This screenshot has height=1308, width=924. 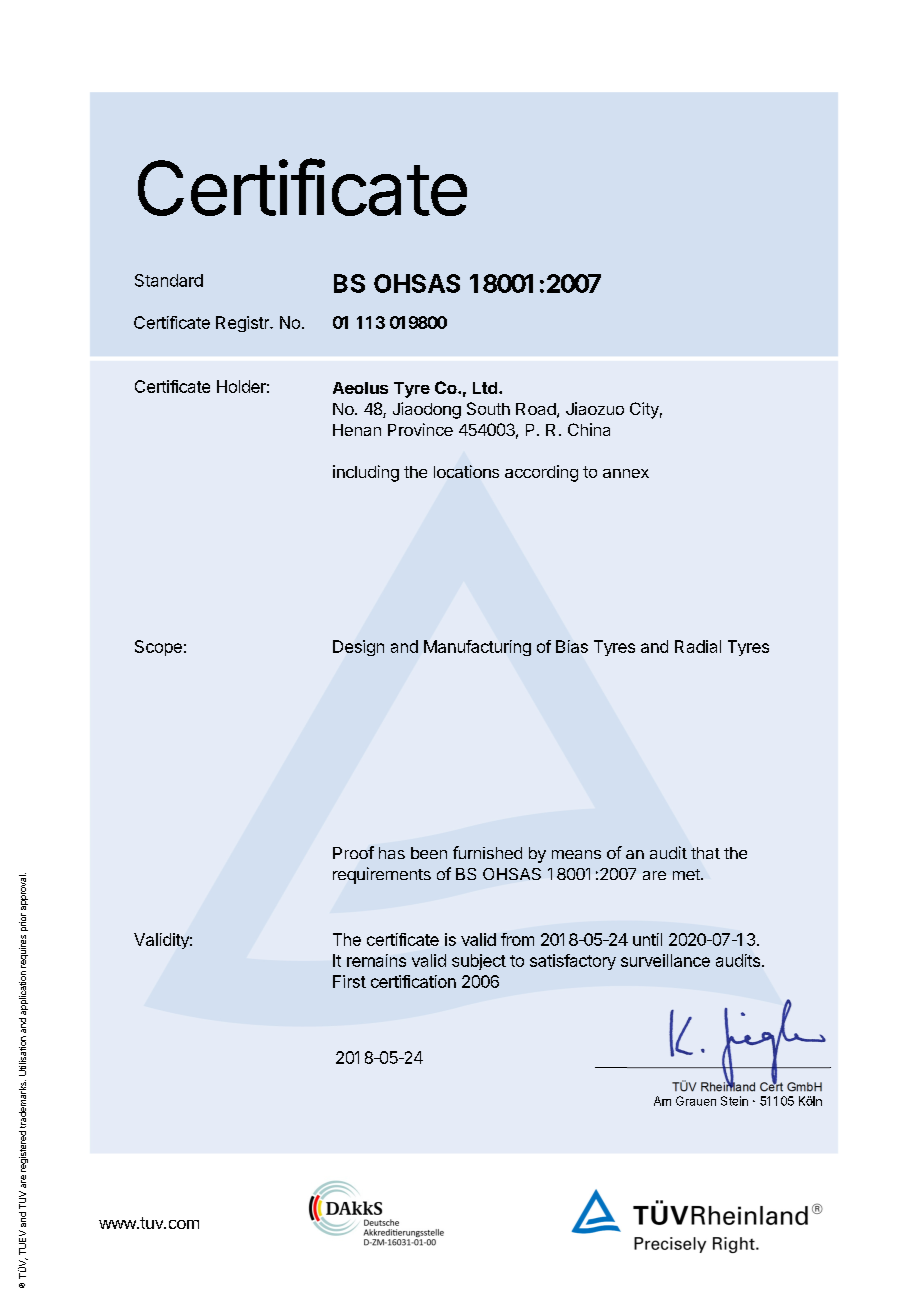 I want to click on Radial, so click(x=698, y=646).
